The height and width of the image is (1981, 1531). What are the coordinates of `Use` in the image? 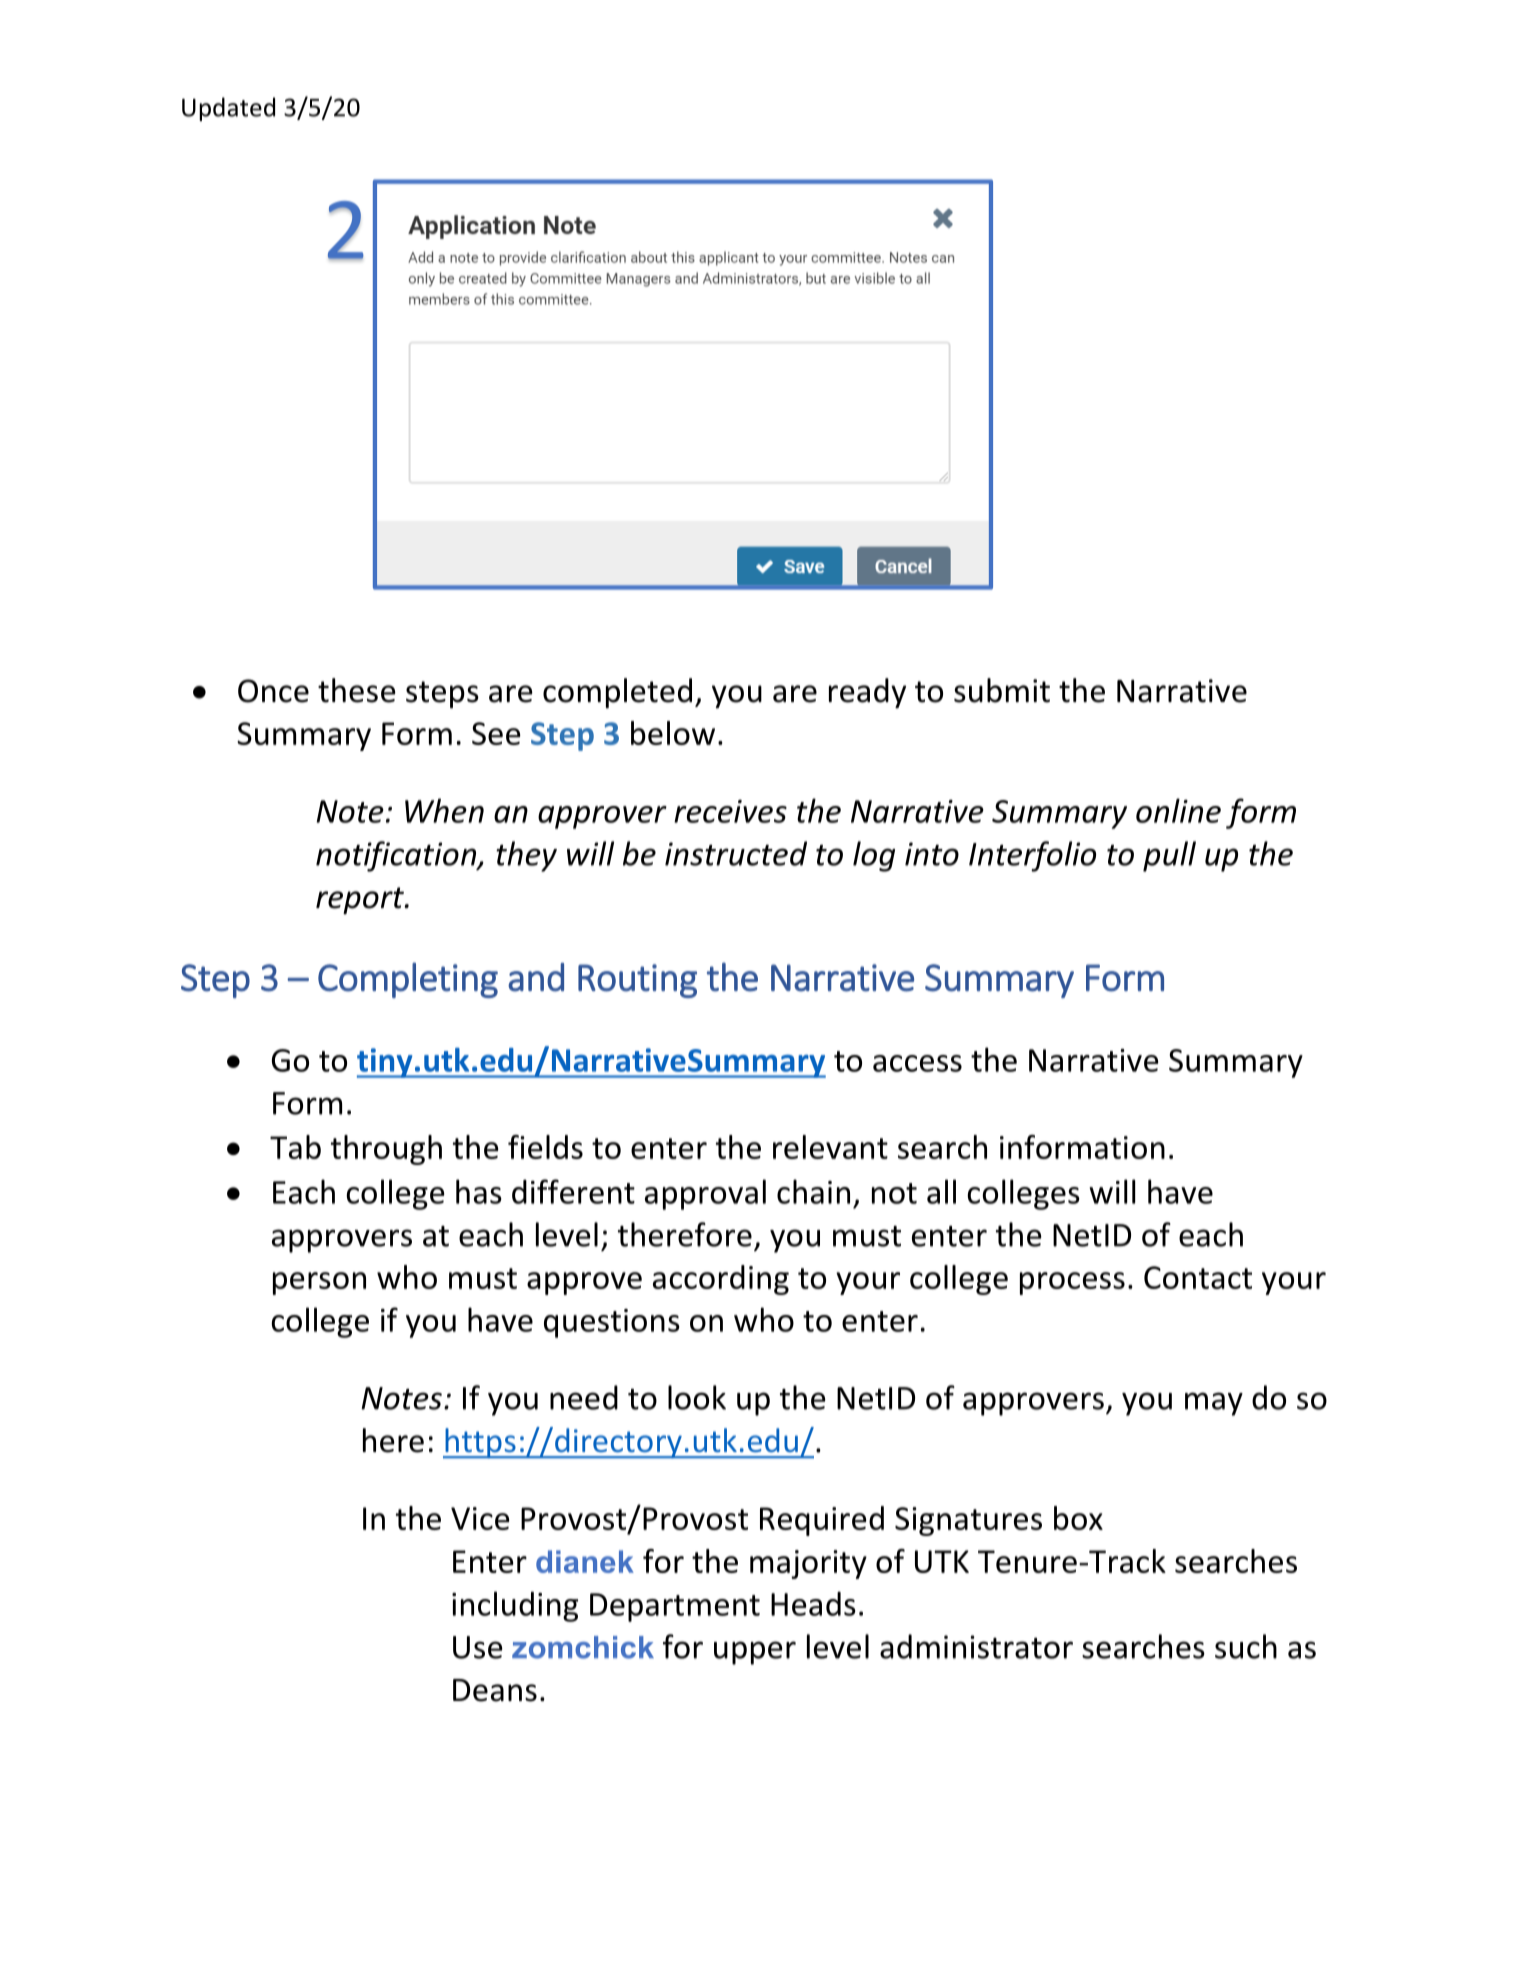 It's located at (478, 1647).
